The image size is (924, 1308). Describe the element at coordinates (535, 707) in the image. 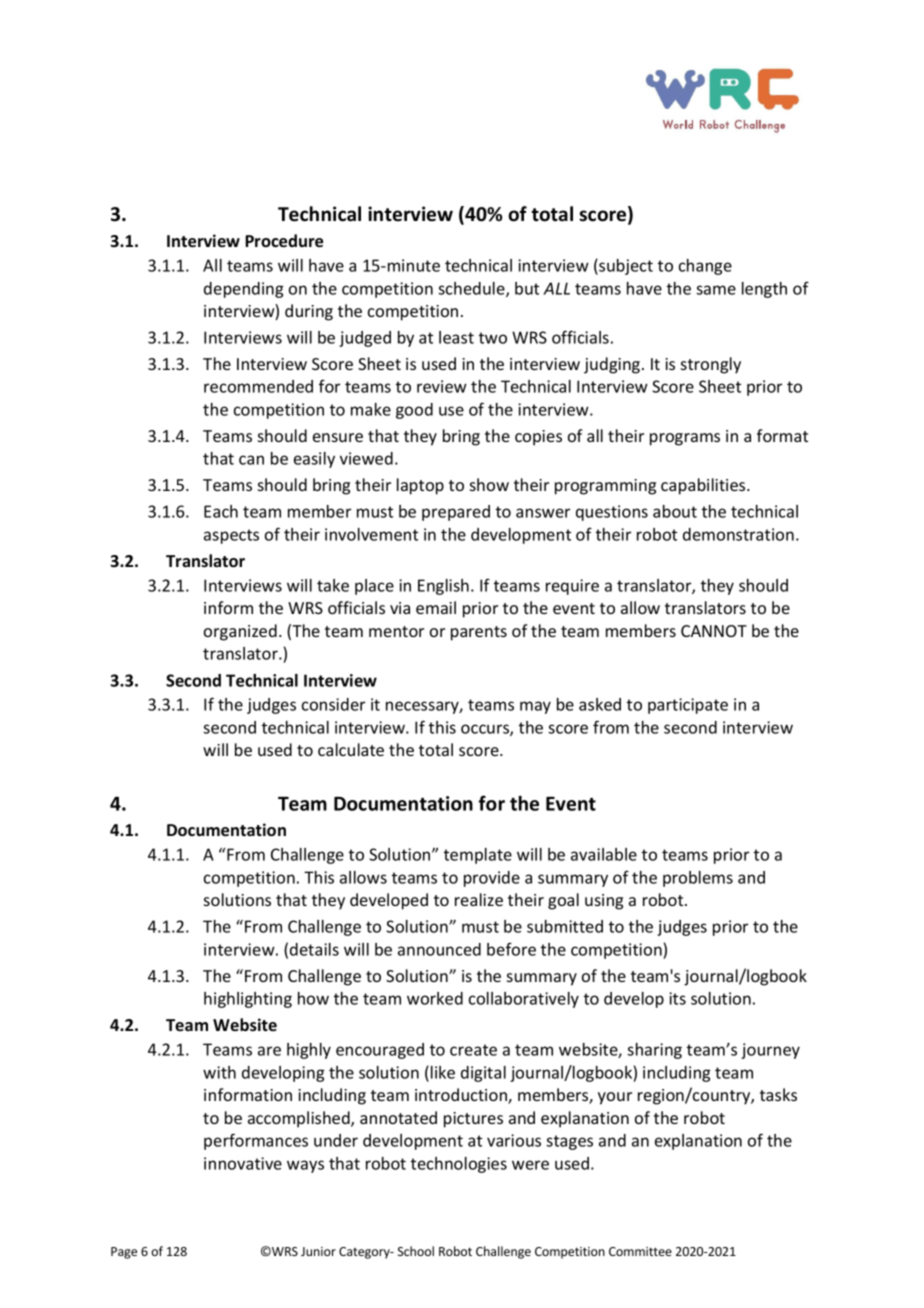

I see `may` at that location.
